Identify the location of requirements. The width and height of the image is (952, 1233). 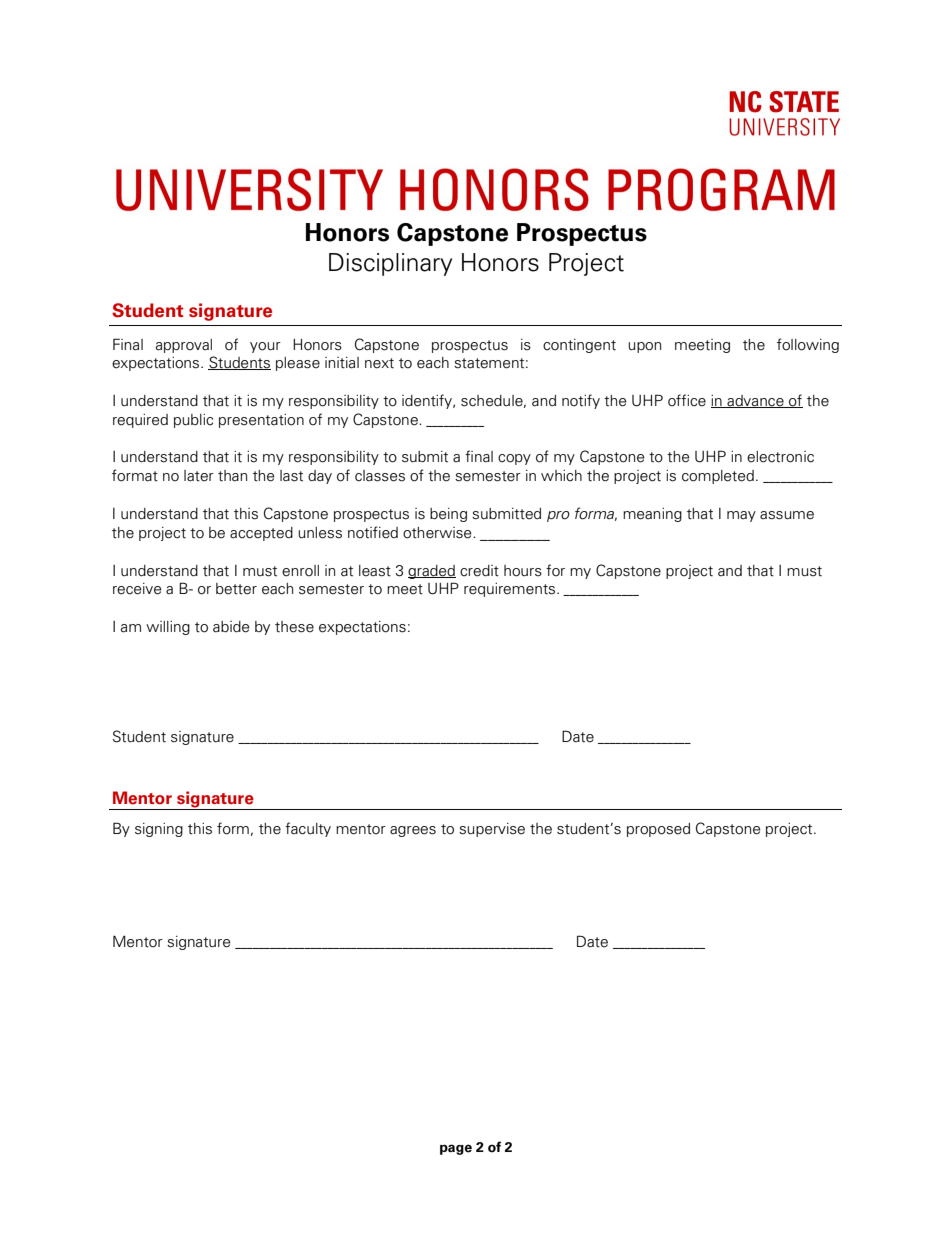
(511, 590).
